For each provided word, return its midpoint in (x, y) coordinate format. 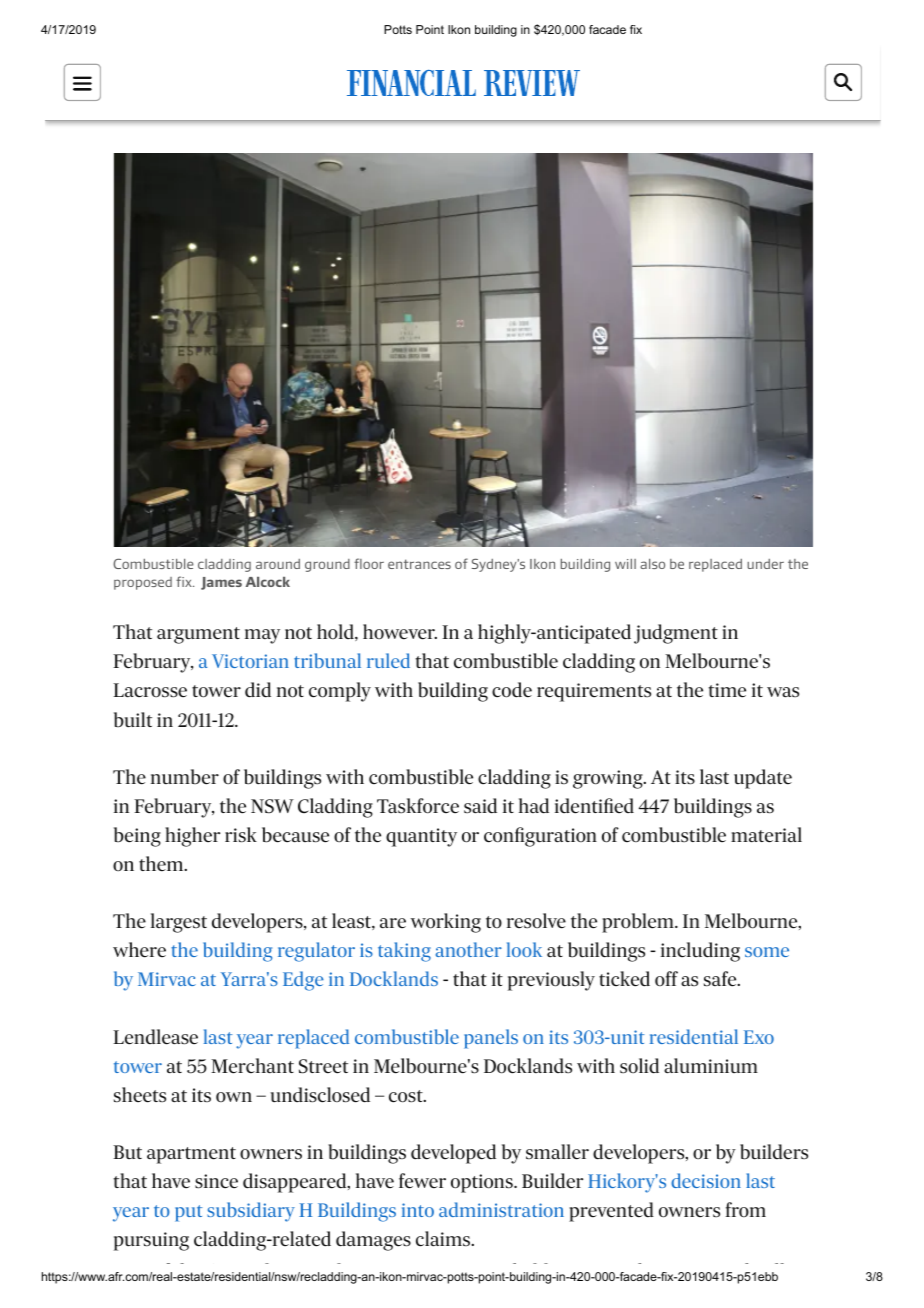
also (652, 564)
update (763, 779)
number (185, 777)
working (445, 923)
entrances (419, 564)
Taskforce (418, 806)
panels (491, 1039)
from (746, 1209)
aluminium (711, 1066)
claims (444, 1239)
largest (179, 923)
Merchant (252, 1066)
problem (639, 923)
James (221, 583)
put (188, 1213)
